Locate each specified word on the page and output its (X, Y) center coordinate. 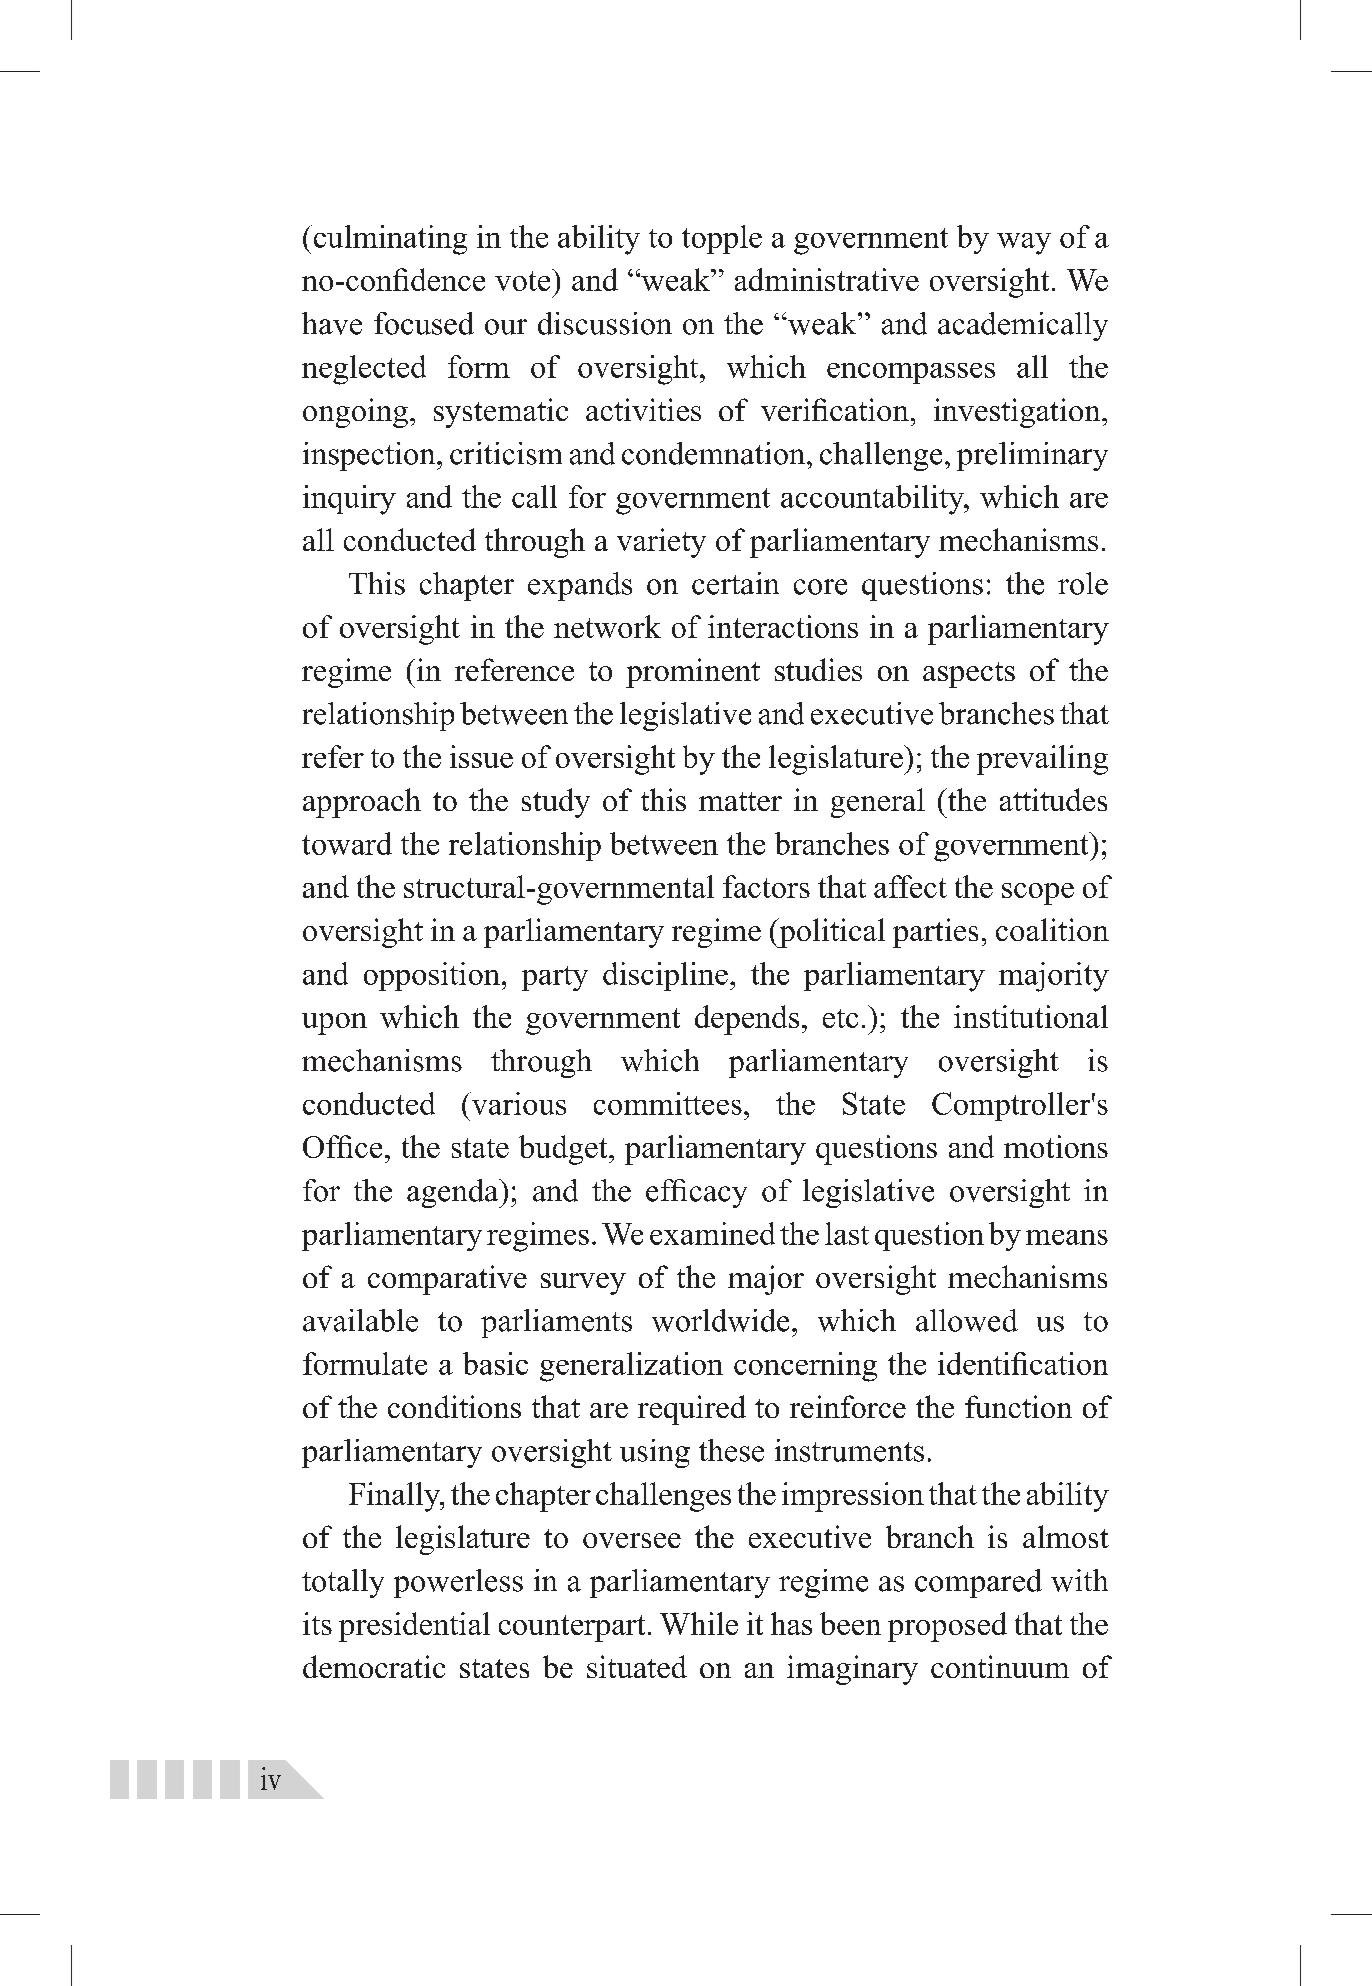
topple (722, 239)
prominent (693, 673)
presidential (414, 1627)
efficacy (696, 1193)
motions (1056, 1146)
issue (481, 756)
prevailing (1042, 760)
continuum (1000, 1666)
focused (424, 323)
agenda (454, 1193)
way (1024, 244)
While (699, 1623)
